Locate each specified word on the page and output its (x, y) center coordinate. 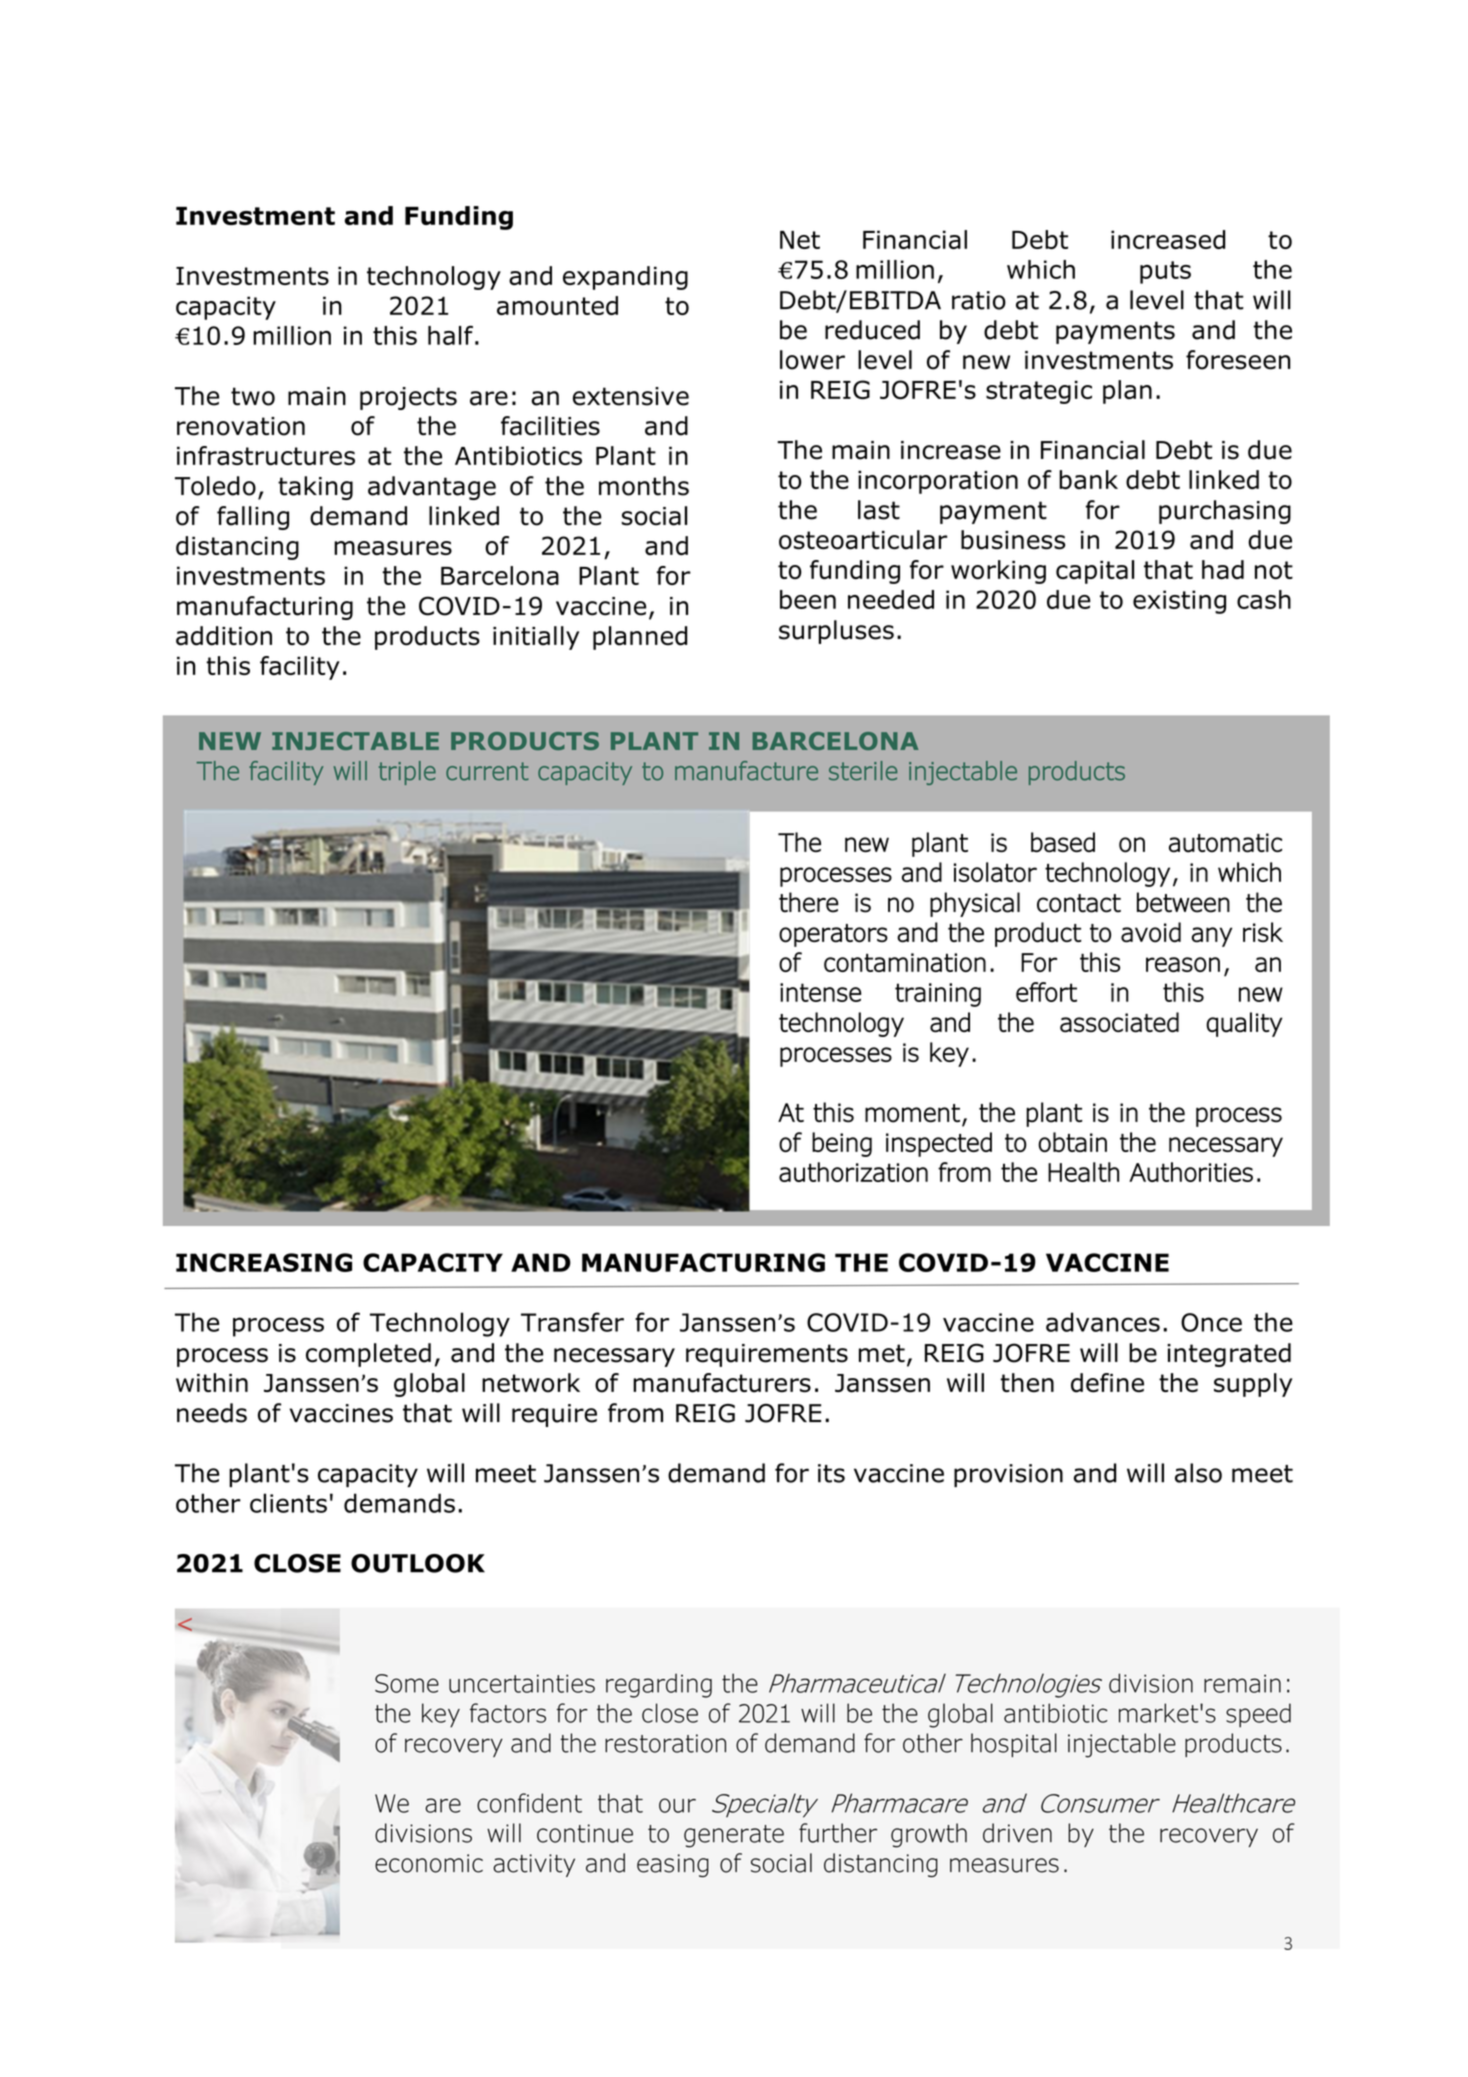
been (808, 599)
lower (812, 360)
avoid (1151, 932)
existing (1179, 602)
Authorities (1191, 1172)
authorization (853, 1172)
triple (407, 773)
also (1198, 1473)
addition (224, 636)
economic (429, 1863)
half (450, 335)
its (831, 1473)
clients (288, 1503)
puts (1165, 272)
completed (368, 1355)
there (809, 902)
